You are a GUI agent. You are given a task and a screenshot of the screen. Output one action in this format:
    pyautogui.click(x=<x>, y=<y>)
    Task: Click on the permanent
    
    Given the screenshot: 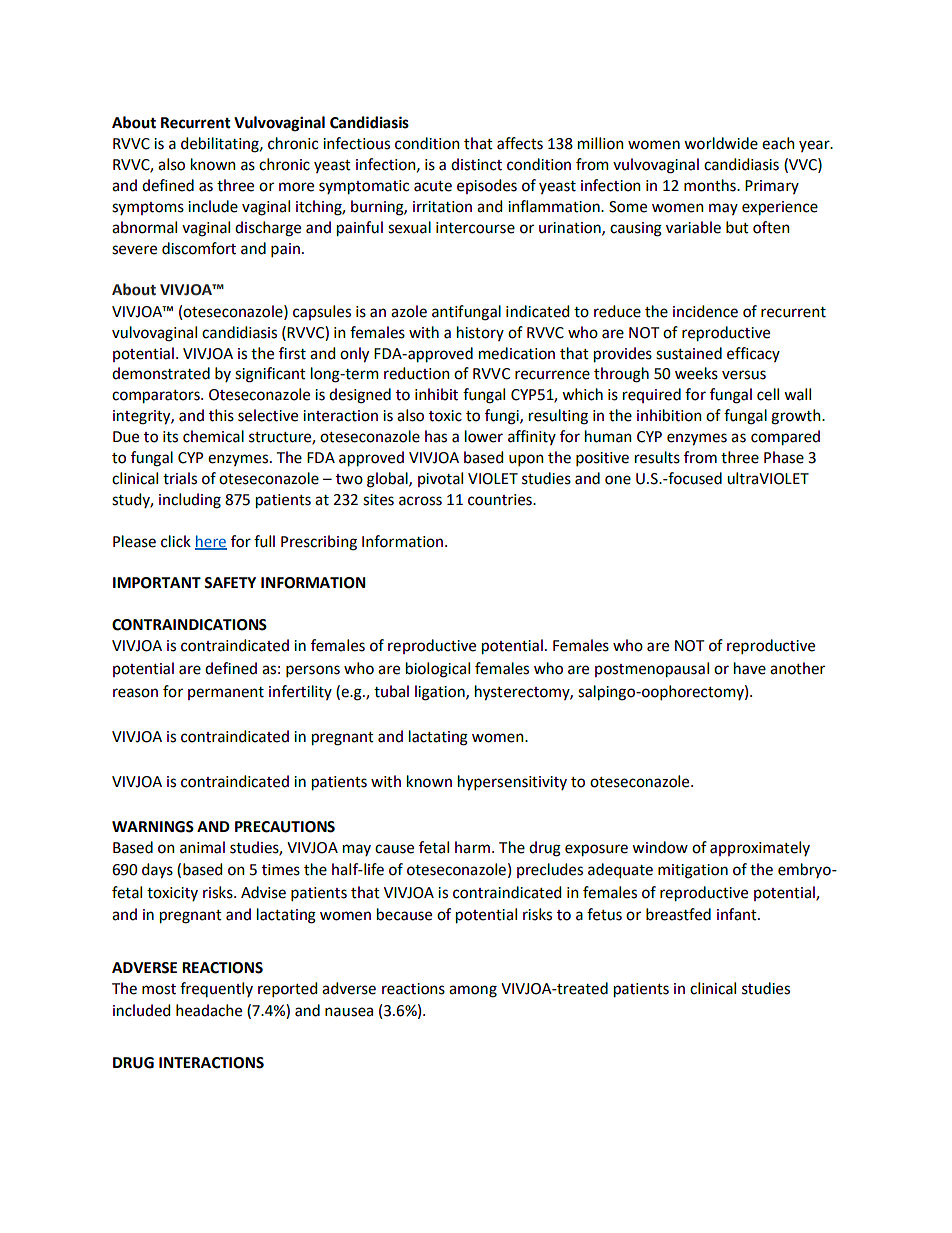 What is the action you would take?
    pyautogui.click(x=226, y=693)
